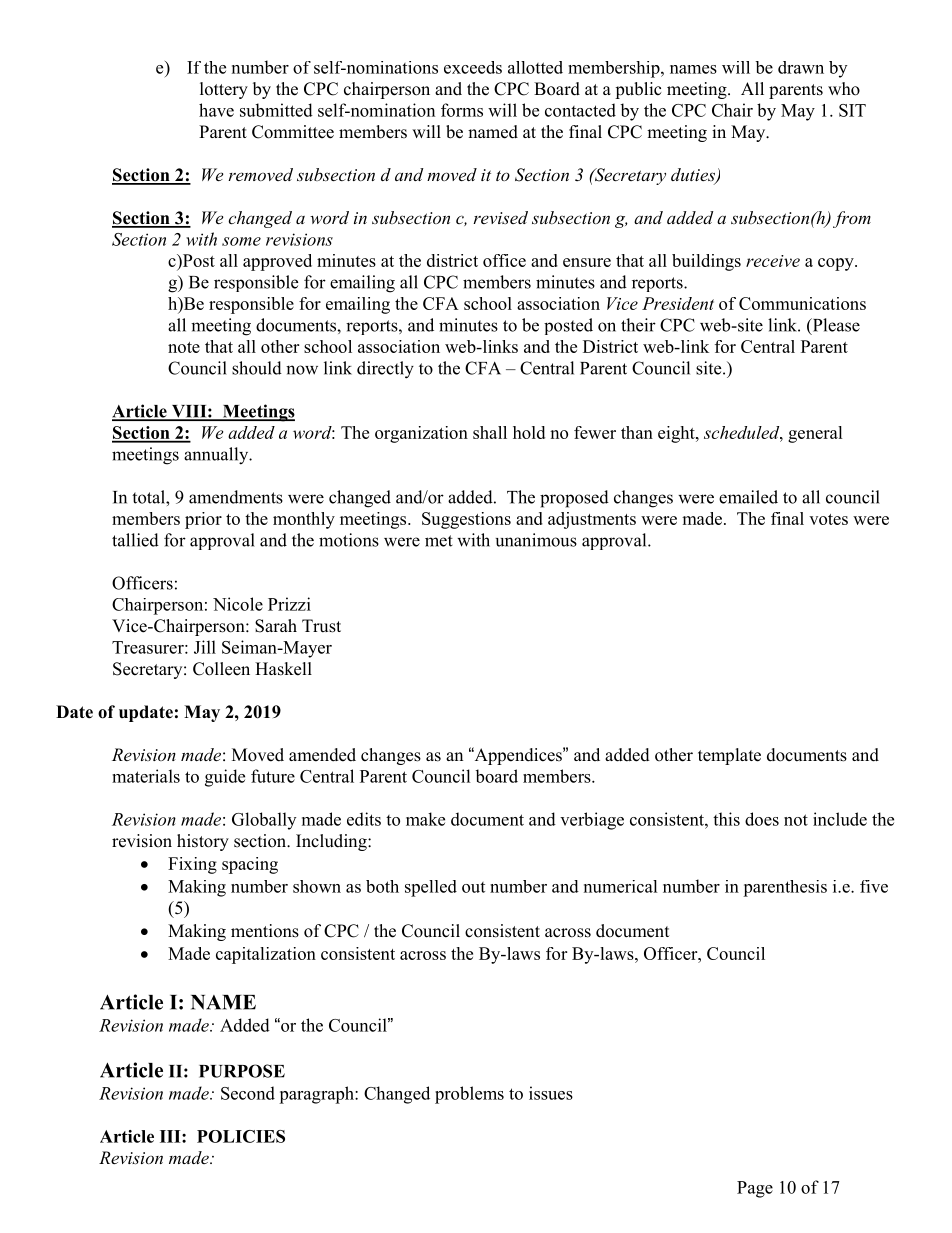  What do you see at coordinates (217, 456) in the screenshot?
I see `annually` at bounding box center [217, 456].
